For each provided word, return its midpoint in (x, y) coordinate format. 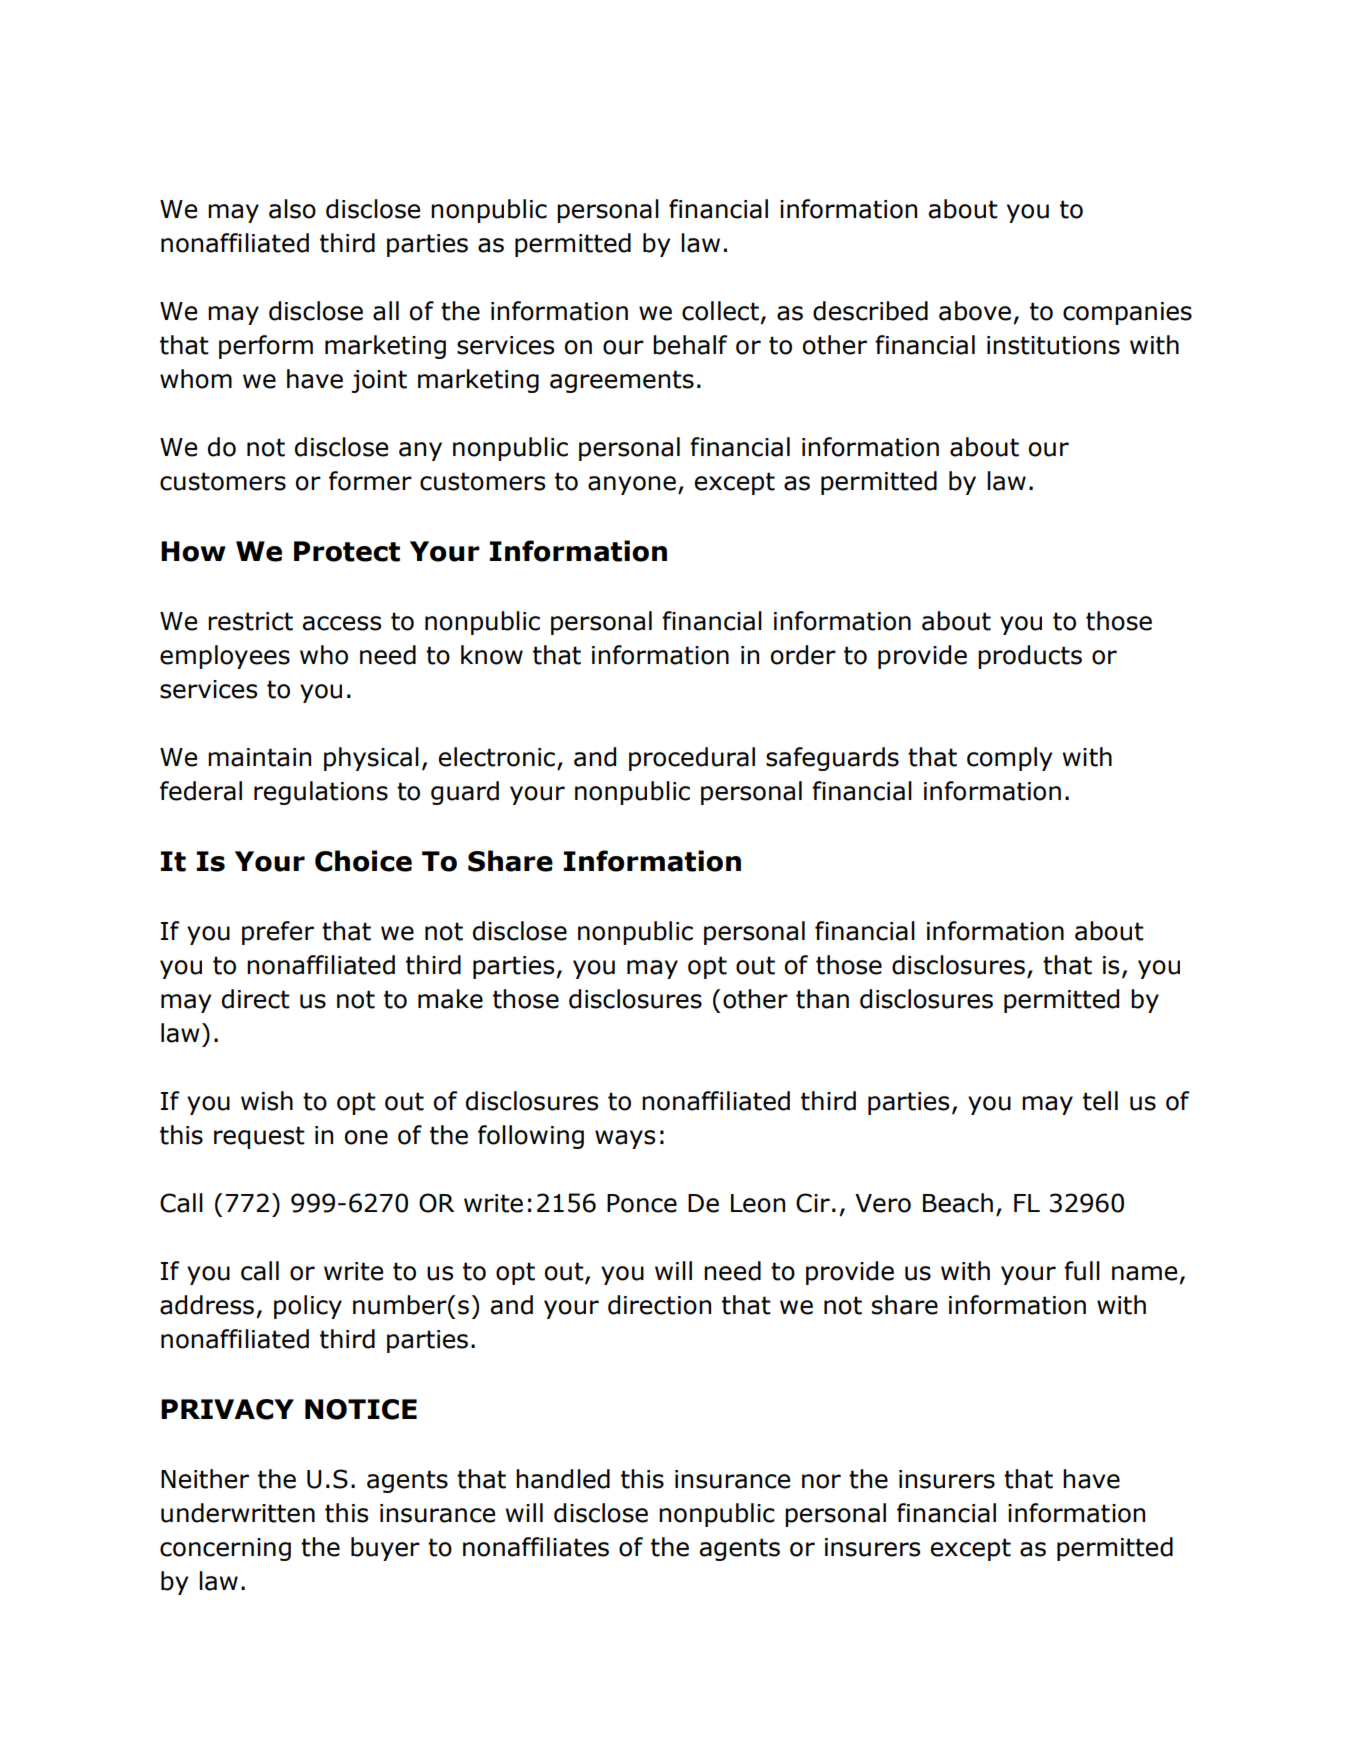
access (342, 623)
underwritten (238, 1513)
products (1030, 657)
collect (720, 311)
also (292, 209)
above (975, 311)
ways (625, 1139)
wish (267, 1101)
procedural (692, 759)
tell (1100, 1101)
